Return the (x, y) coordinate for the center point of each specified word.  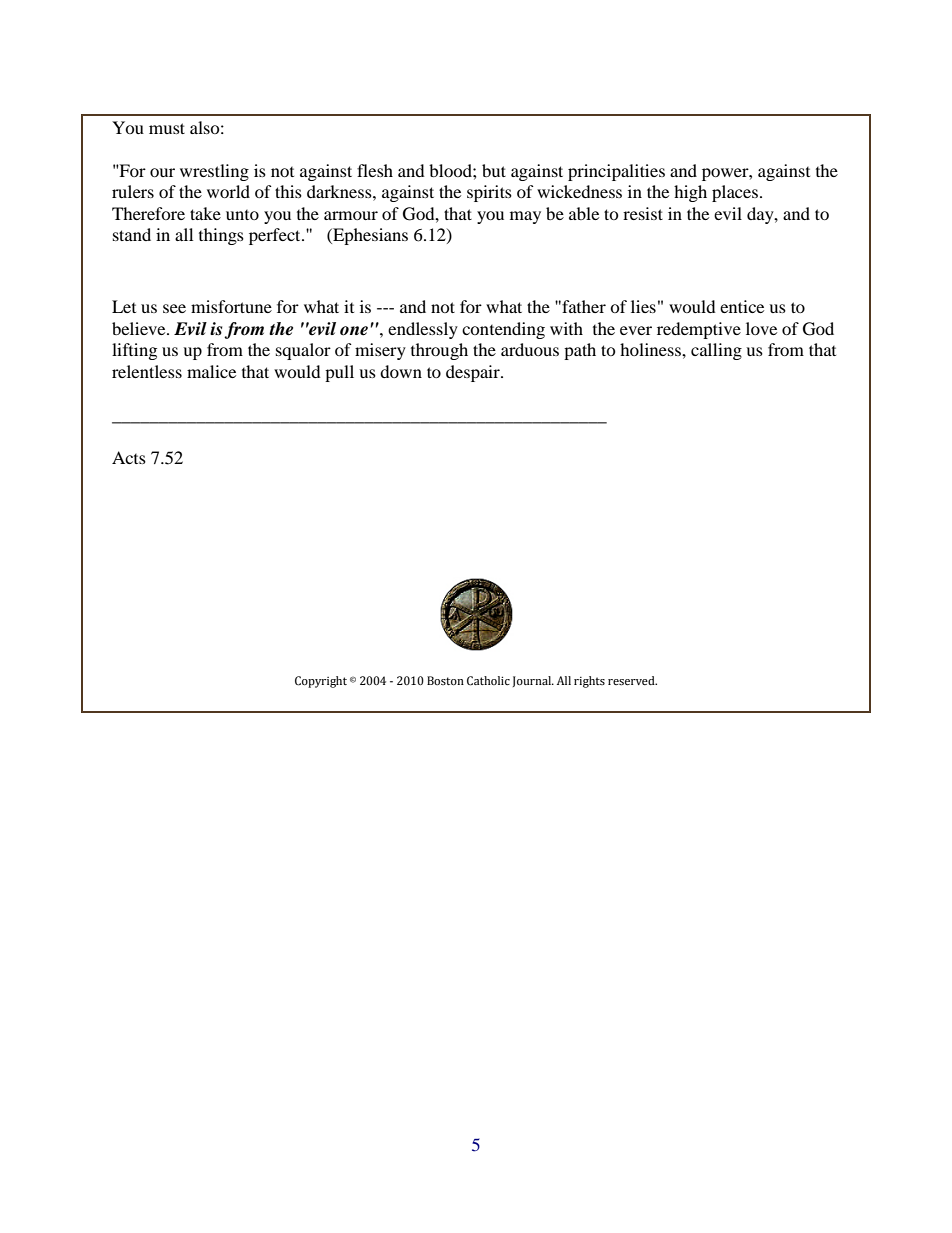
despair (474, 373)
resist (643, 213)
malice (211, 371)
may (525, 217)
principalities (616, 172)
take (205, 213)
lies (643, 306)
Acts (129, 457)
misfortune (231, 306)
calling (716, 351)
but (494, 170)
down (401, 371)
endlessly (423, 330)
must (167, 128)
